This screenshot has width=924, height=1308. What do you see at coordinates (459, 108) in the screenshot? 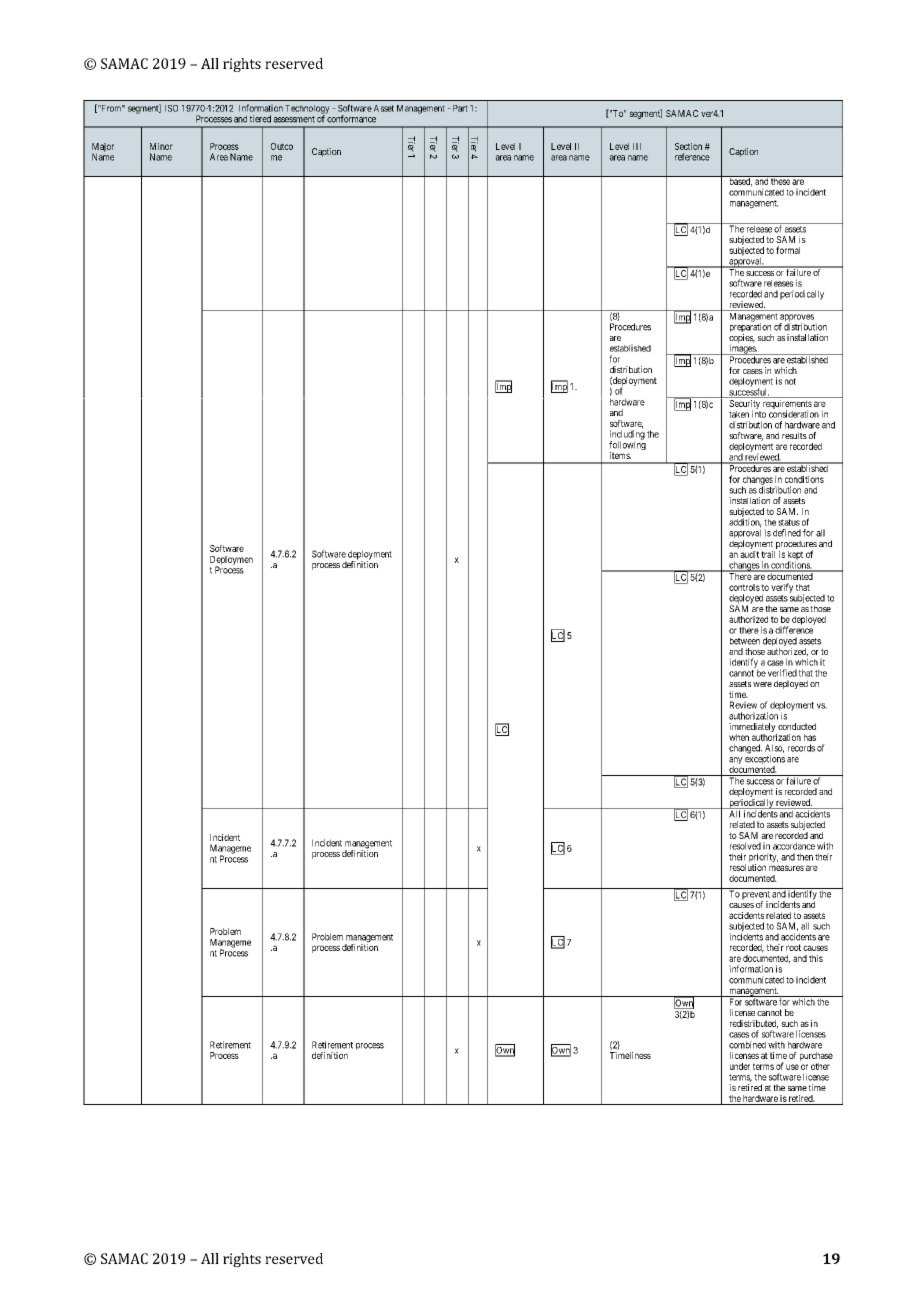
I see `Part` at bounding box center [459, 108].
